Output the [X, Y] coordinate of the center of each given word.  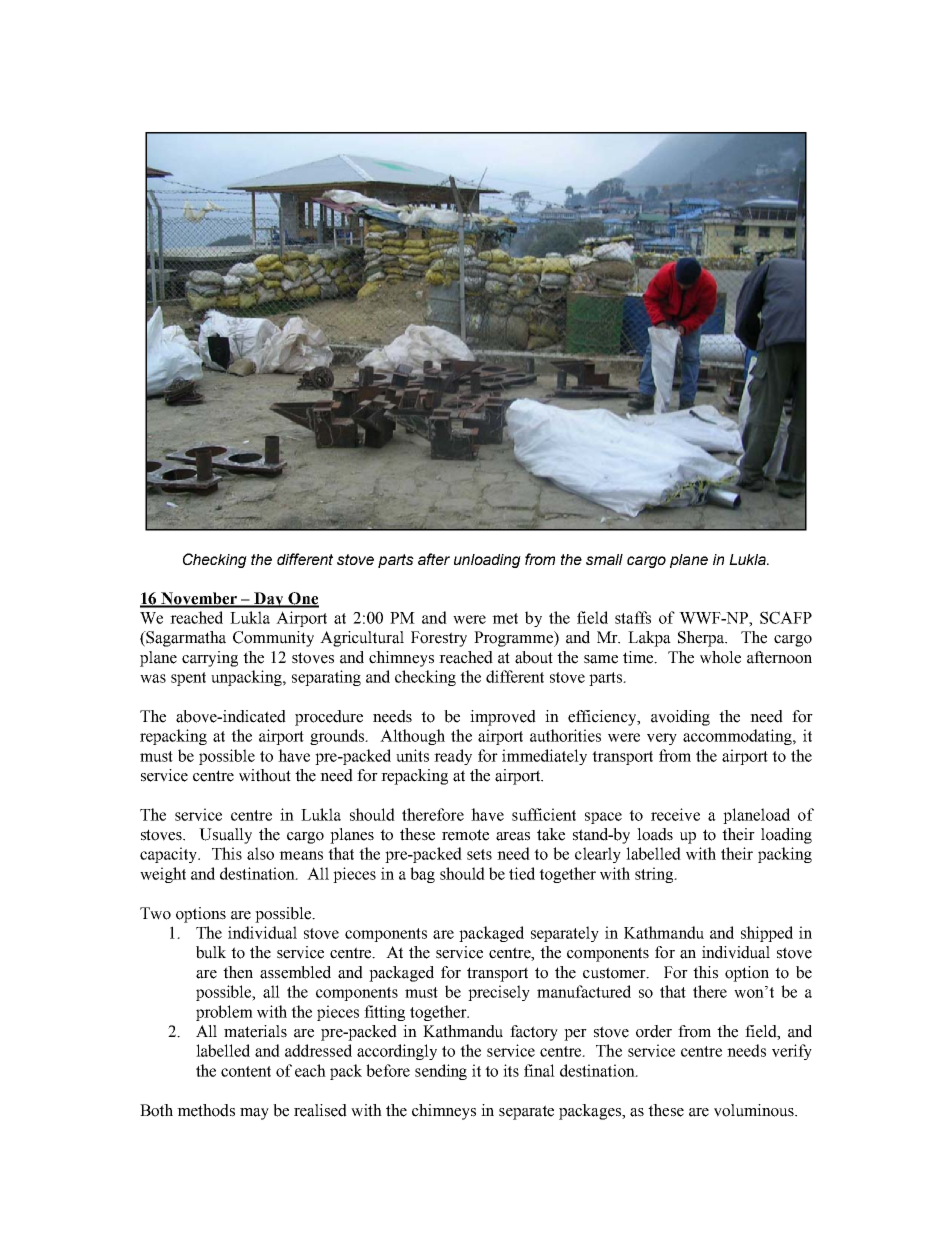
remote [465, 835]
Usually [225, 836]
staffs [633, 617]
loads [655, 834]
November [199, 599]
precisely [499, 993]
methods [206, 1110]
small [604, 559]
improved [503, 718]
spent [188, 679]
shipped [767, 934]
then [238, 972]
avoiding [680, 718]
